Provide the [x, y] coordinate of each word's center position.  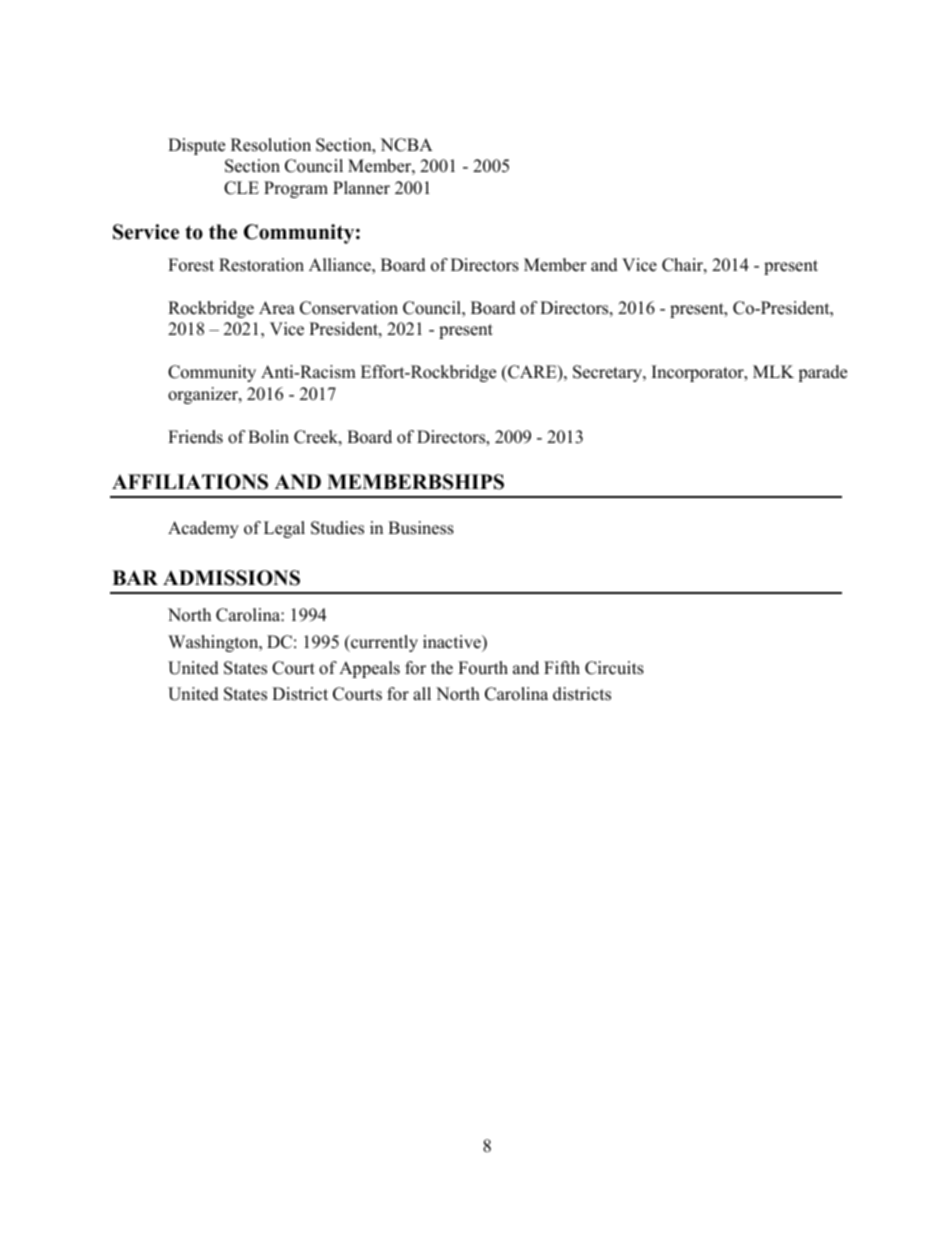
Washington [214, 643]
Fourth [483, 668]
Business [421, 528]
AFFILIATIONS [190, 482]
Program [296, 189]
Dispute [196, 146]
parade [822, 373]
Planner [361, 188]
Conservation [349, 308]
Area [277, 308]
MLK [773, 371]
